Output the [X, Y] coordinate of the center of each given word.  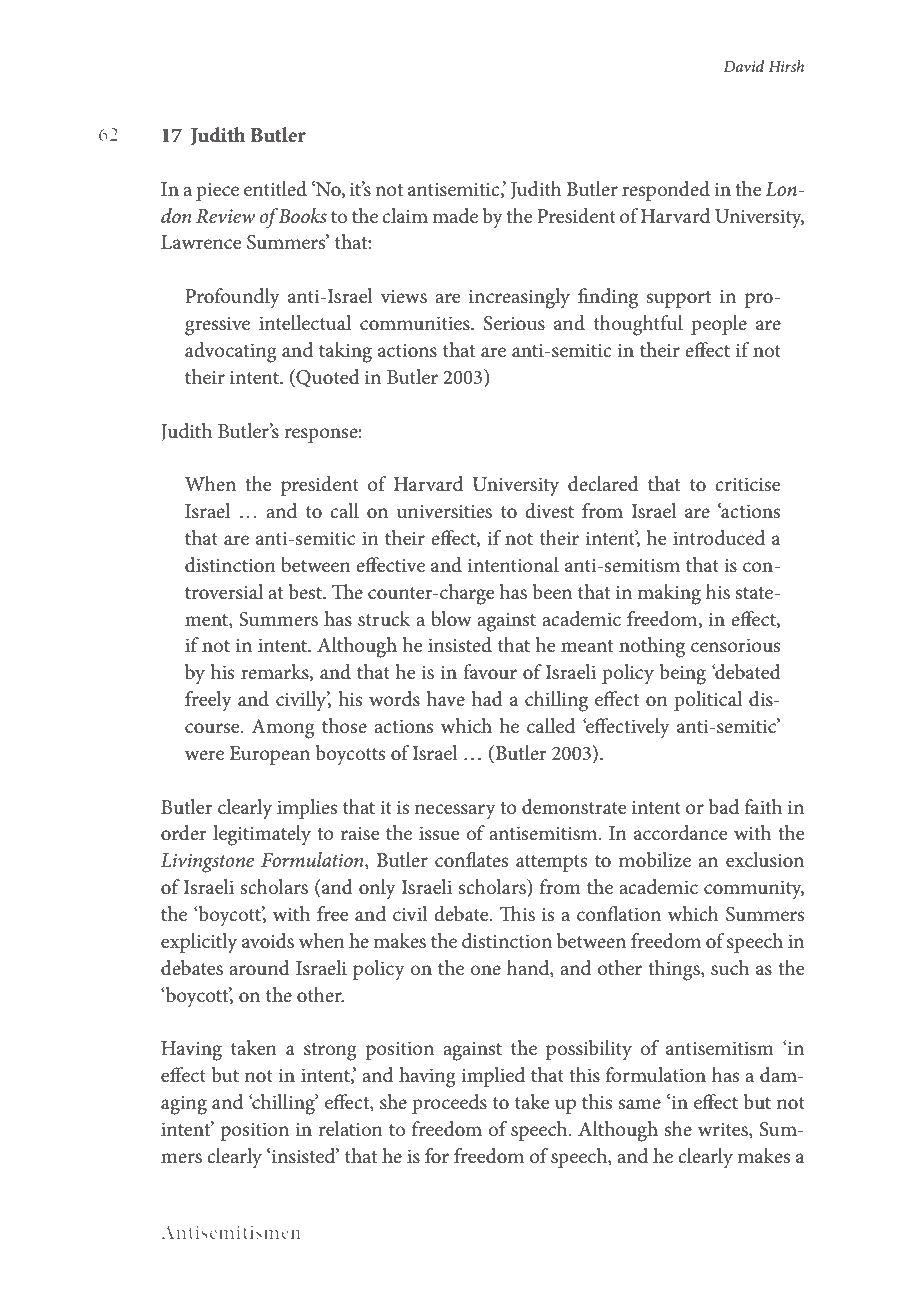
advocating [231, 352]
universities [444, 511]
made [455, 215]
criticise [747, 484]
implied [493, 1077]
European [269, 755]
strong [330, 1052]
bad [724, 807]
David [743, 66]
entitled [275, 189]
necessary [455, 812]
